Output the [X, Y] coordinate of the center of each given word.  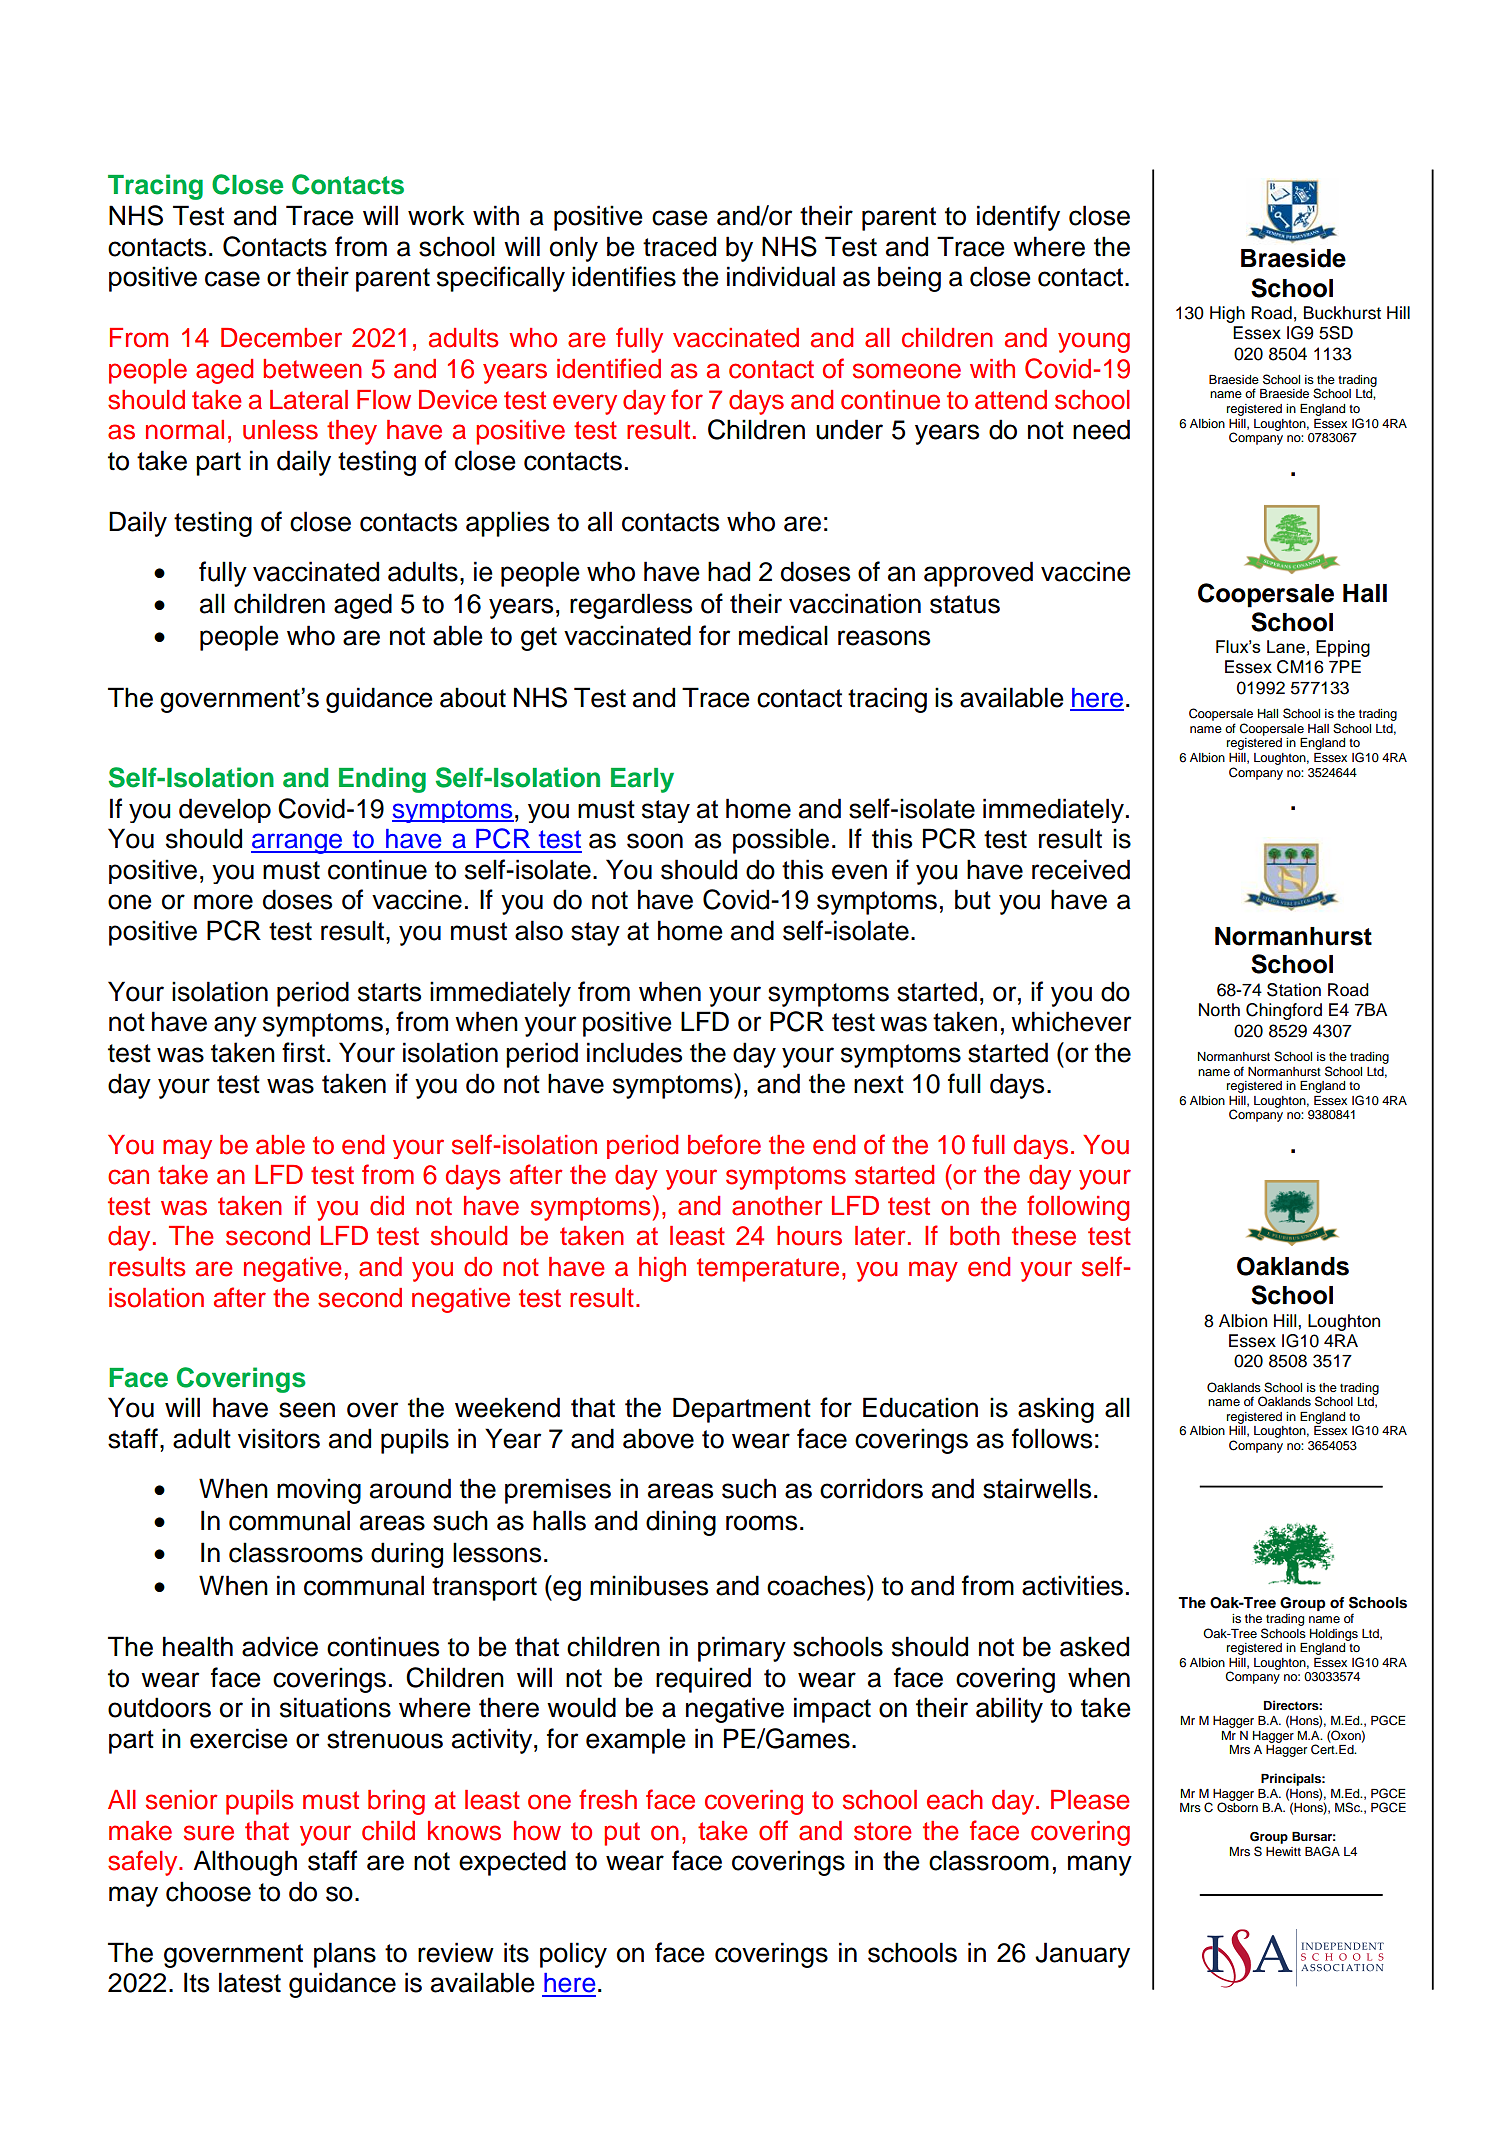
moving [319, 1491]
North [1219, 1010]
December [281, 338]
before [724, 1144]
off [773, 1830]
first [303, 1052]
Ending [382, 780]
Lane [1286, 646]
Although [245, 1863]
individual [781, 276]
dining [681, 1523]
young [1094, 342]
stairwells [1037, 1488]
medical [783, 635]
